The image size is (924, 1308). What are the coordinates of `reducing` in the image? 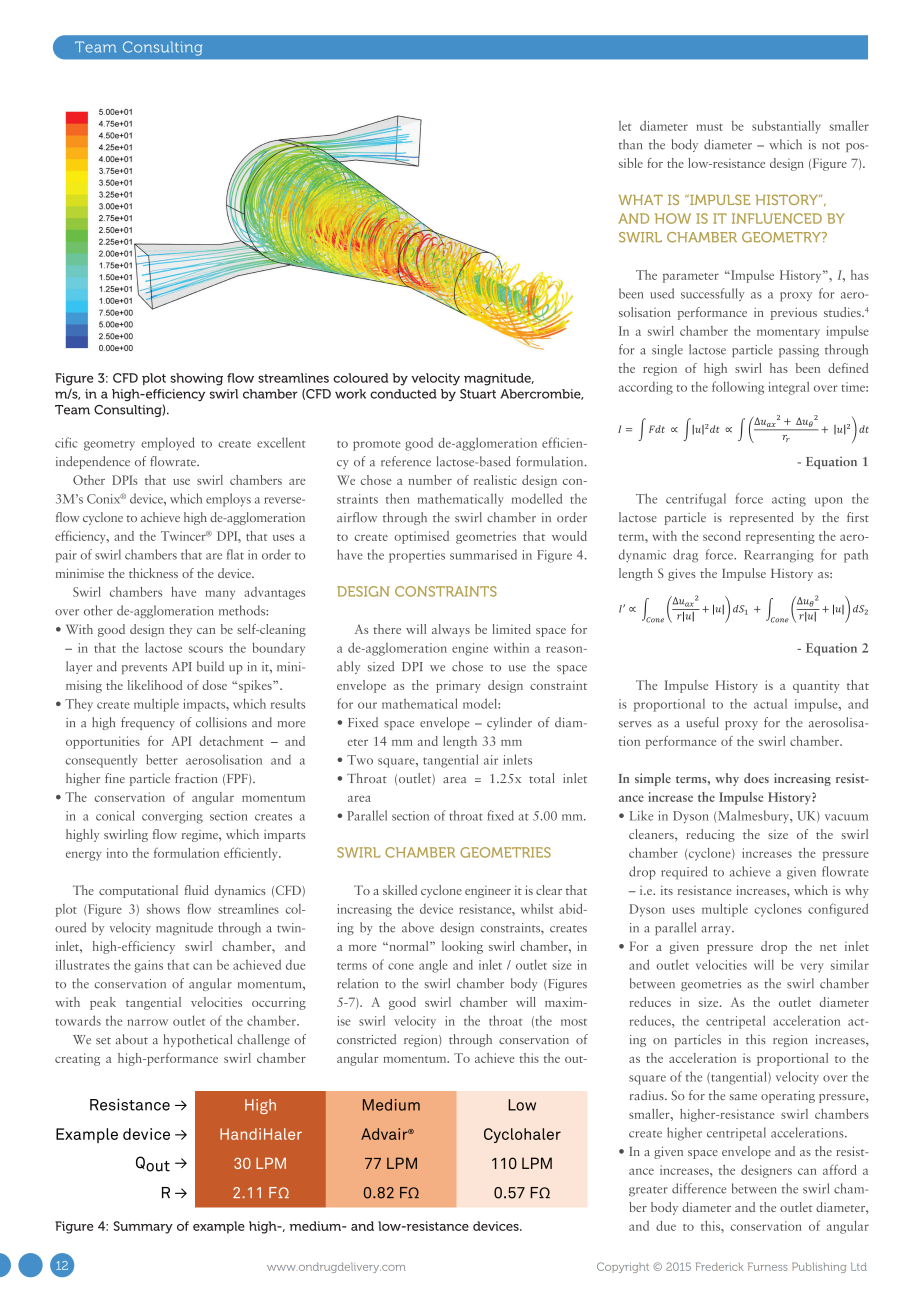 It's located at (710, 835).
